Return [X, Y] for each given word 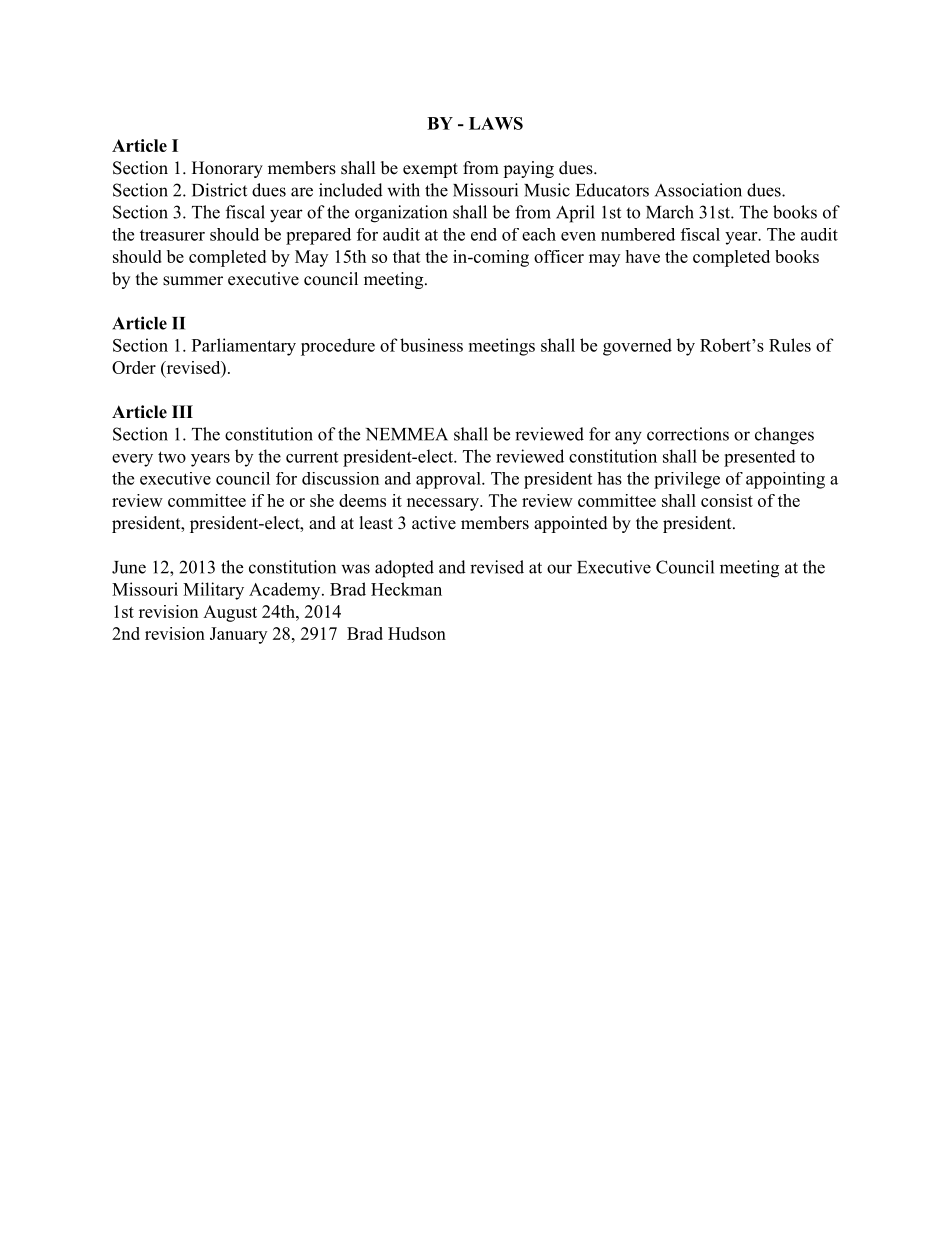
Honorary [227, 169]
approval [449, 480]
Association [698, 190]
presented [760, 458]
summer [193, 281]
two [172, 457]
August [230, 613]
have [642, 256]
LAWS [496, 123]
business [431, 345]
